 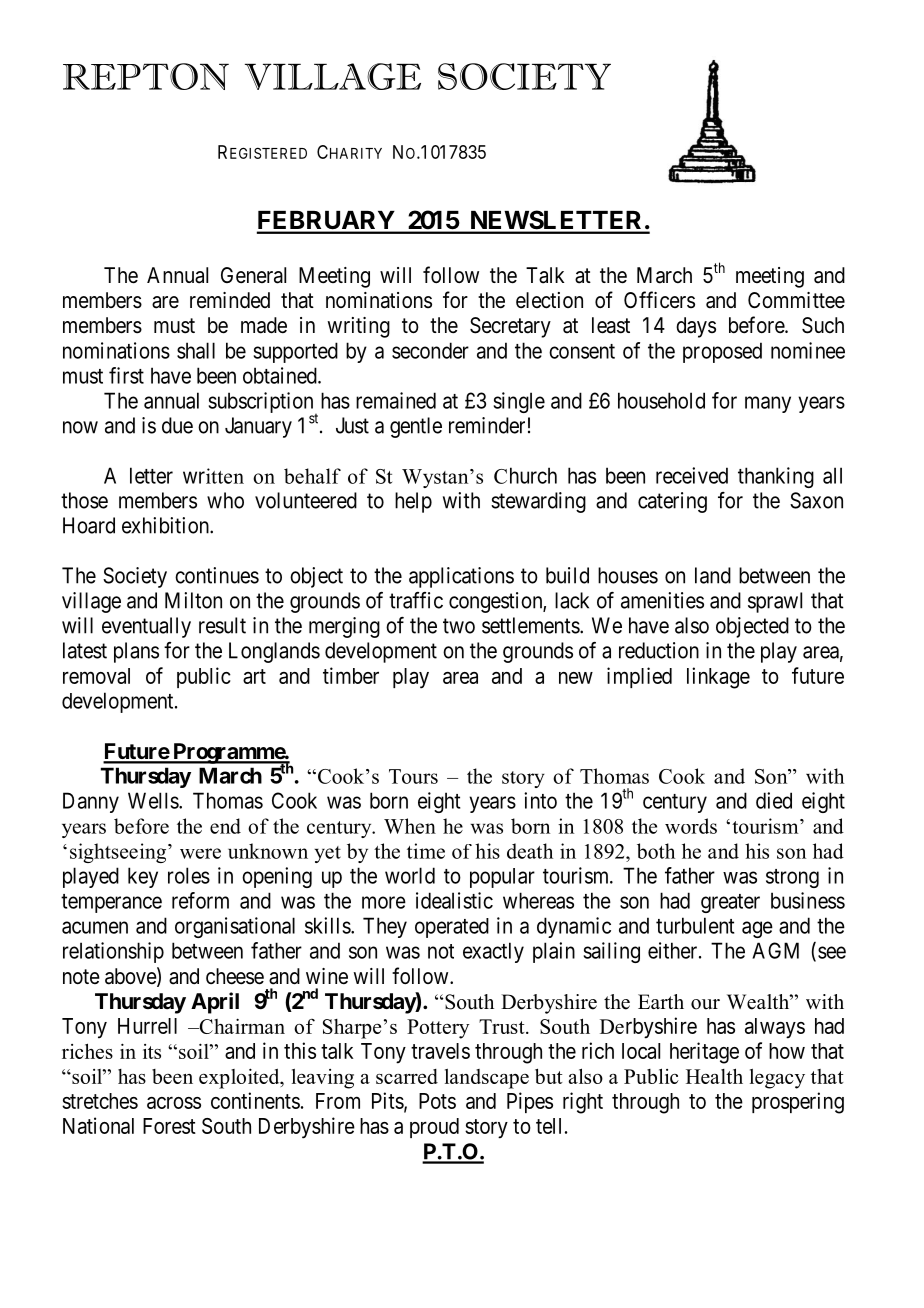 I want to click on reminded, so click(x=230, y=300).
